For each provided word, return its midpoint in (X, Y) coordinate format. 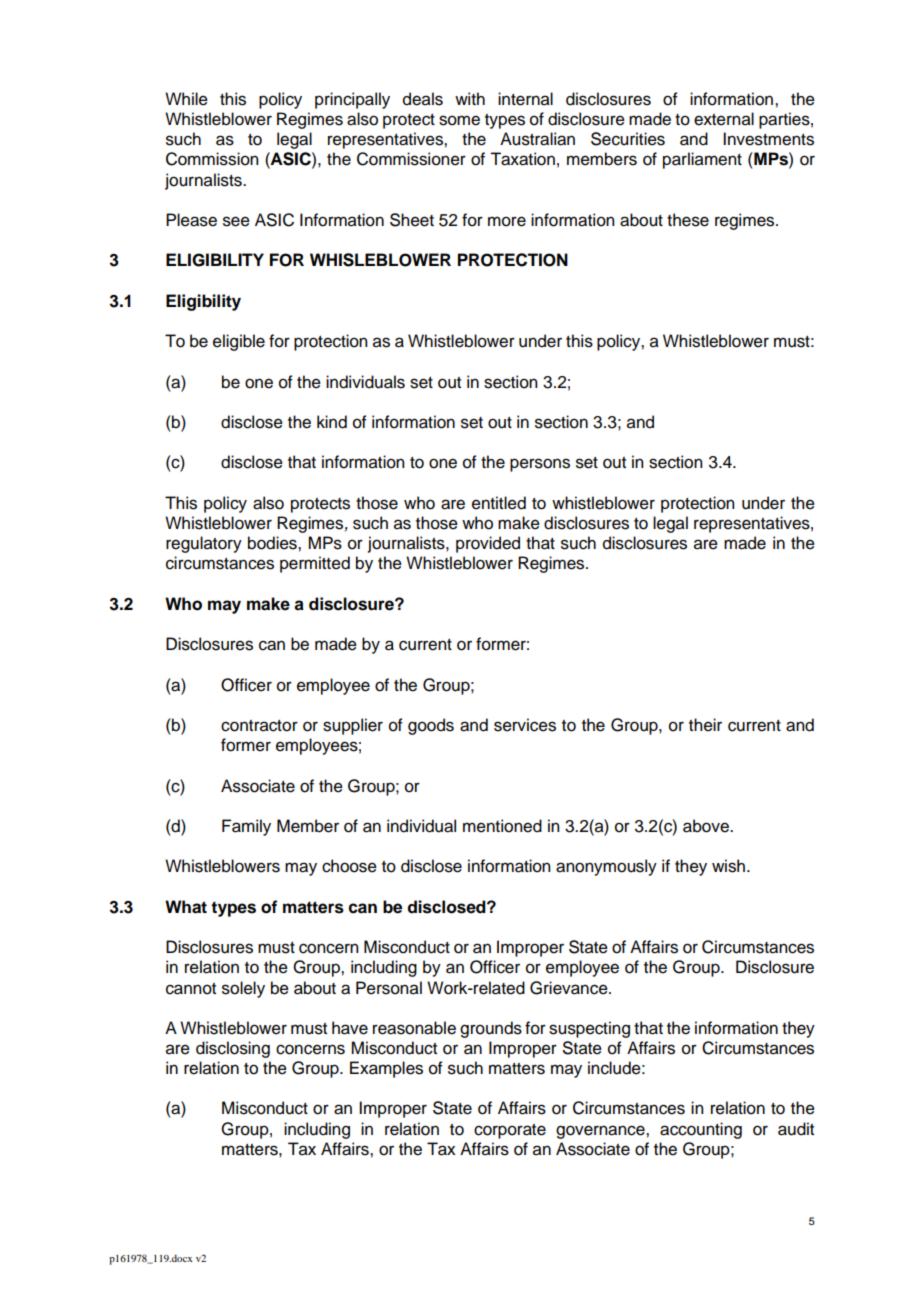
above (707, 826)
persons (540, 465)
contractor (259, 726)
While (186, 99)
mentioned (502, 826)
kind (332, 422)
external (724, 119)
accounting (701, 1130)
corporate (510, 1131)
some (459, 120)
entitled (499, 503)
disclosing (233, 1049)
